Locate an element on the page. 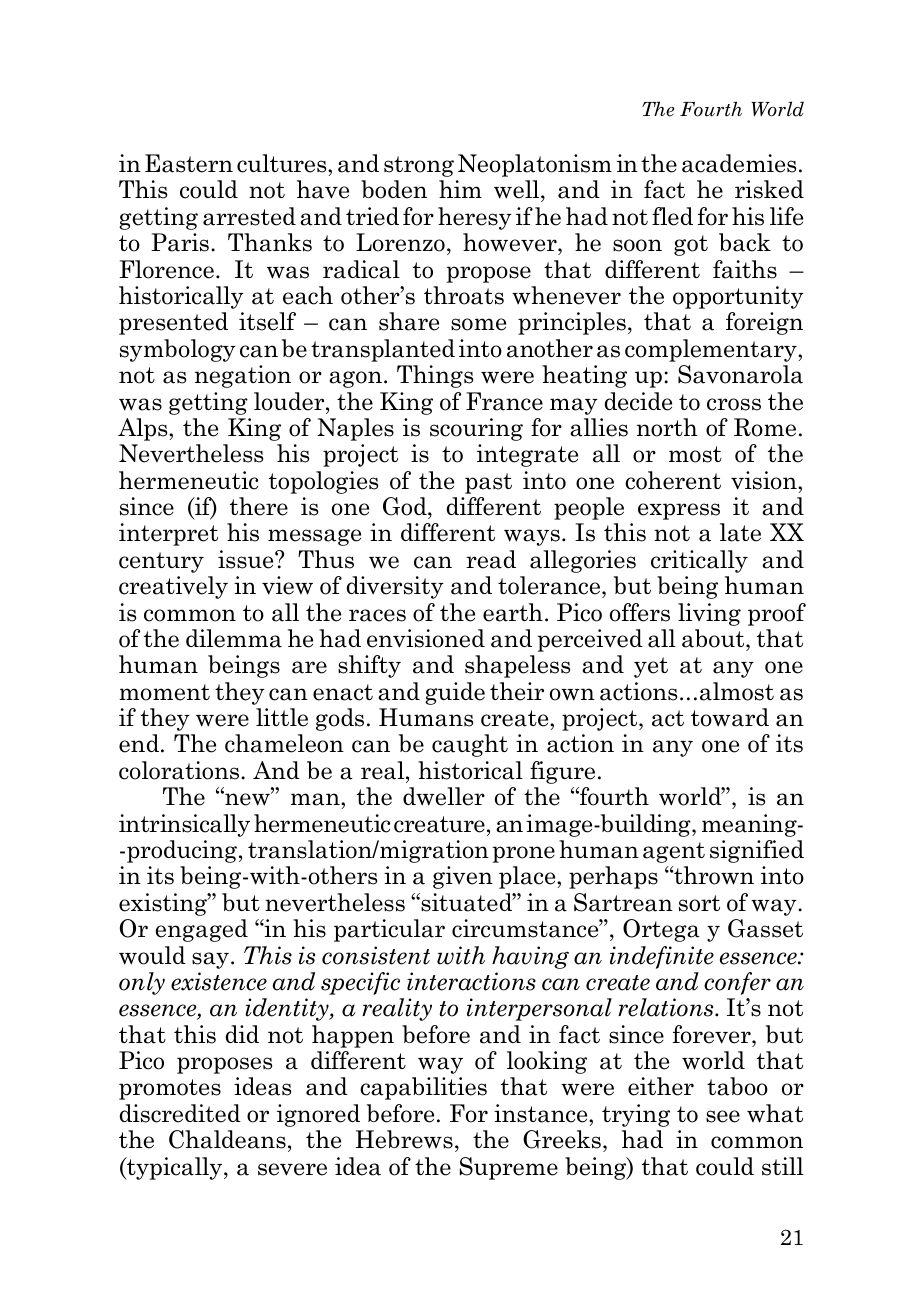 This page has width=924, height=1308. fled is located at coordinates (672, 216).
